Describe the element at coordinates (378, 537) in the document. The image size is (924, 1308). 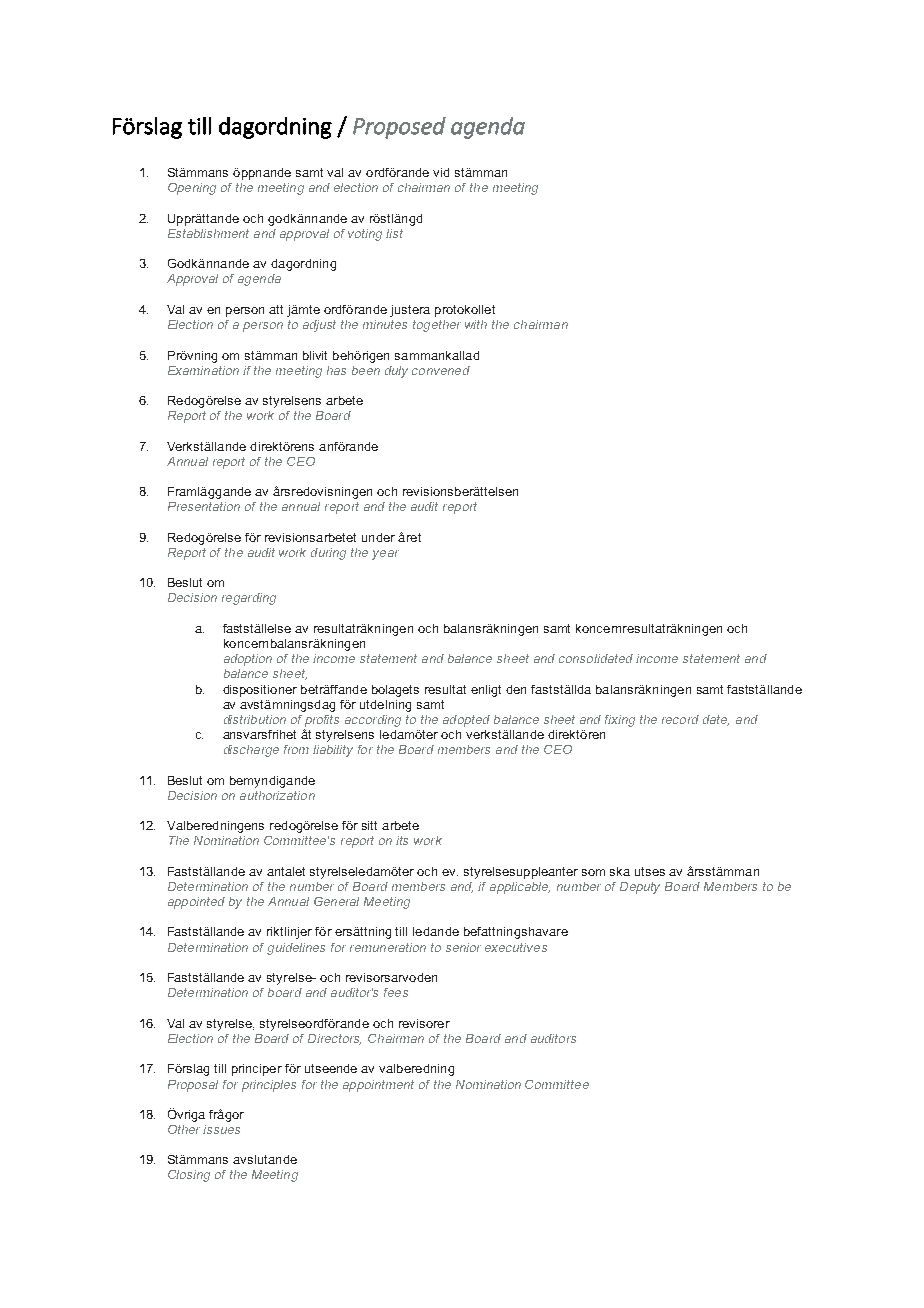
I see `under` at that location.
